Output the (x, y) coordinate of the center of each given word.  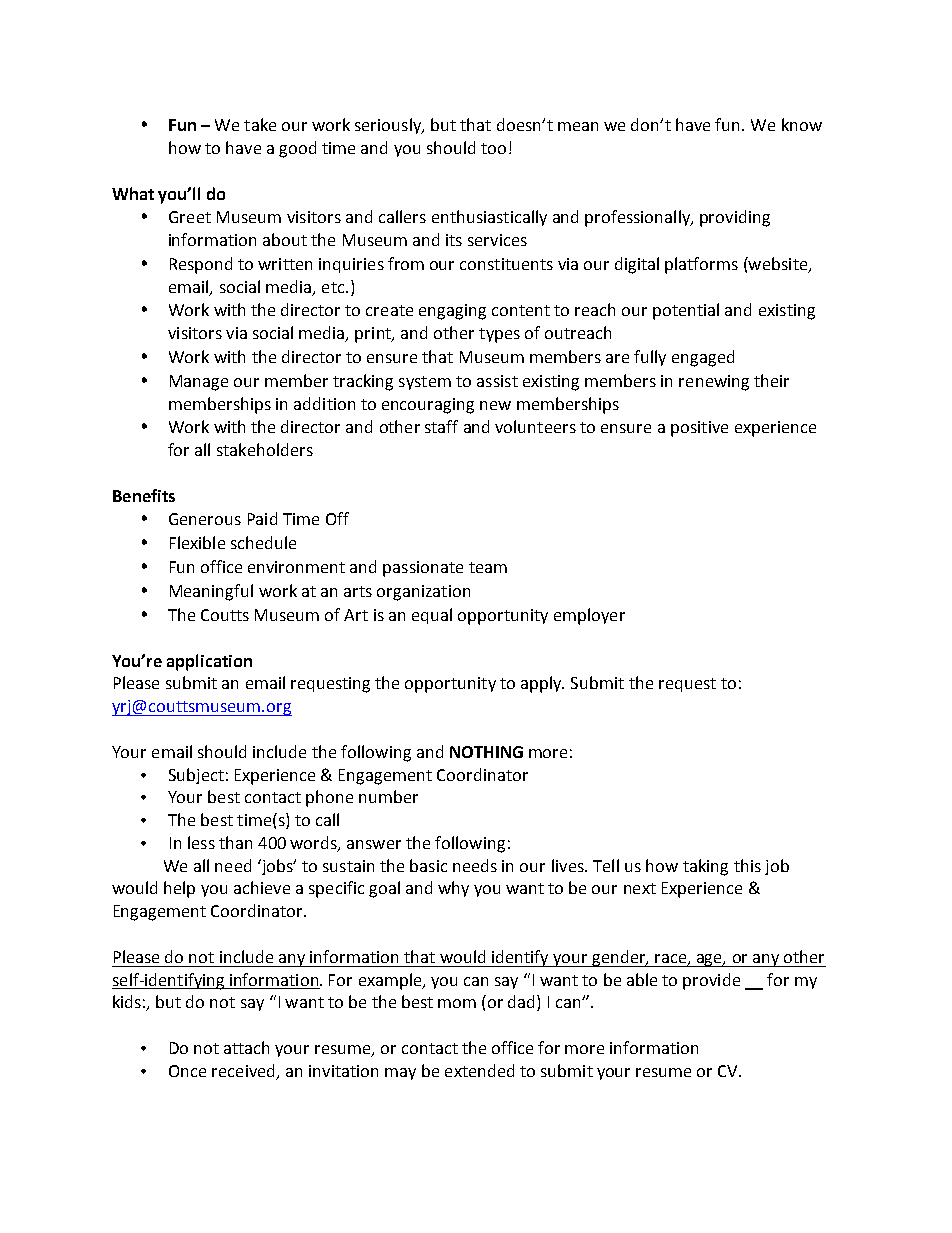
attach (246, 1047)
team (488, 567)
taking (705, 867)
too (493, 148)
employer (589, 616)
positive (699, 429)
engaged (703, 358)
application (209, 662)
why (453, 889)
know (802, 124)
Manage (199, 383)
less (201, 842)
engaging (452, 312)
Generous (205, 519)
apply (542, 684)
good (297, 149)
